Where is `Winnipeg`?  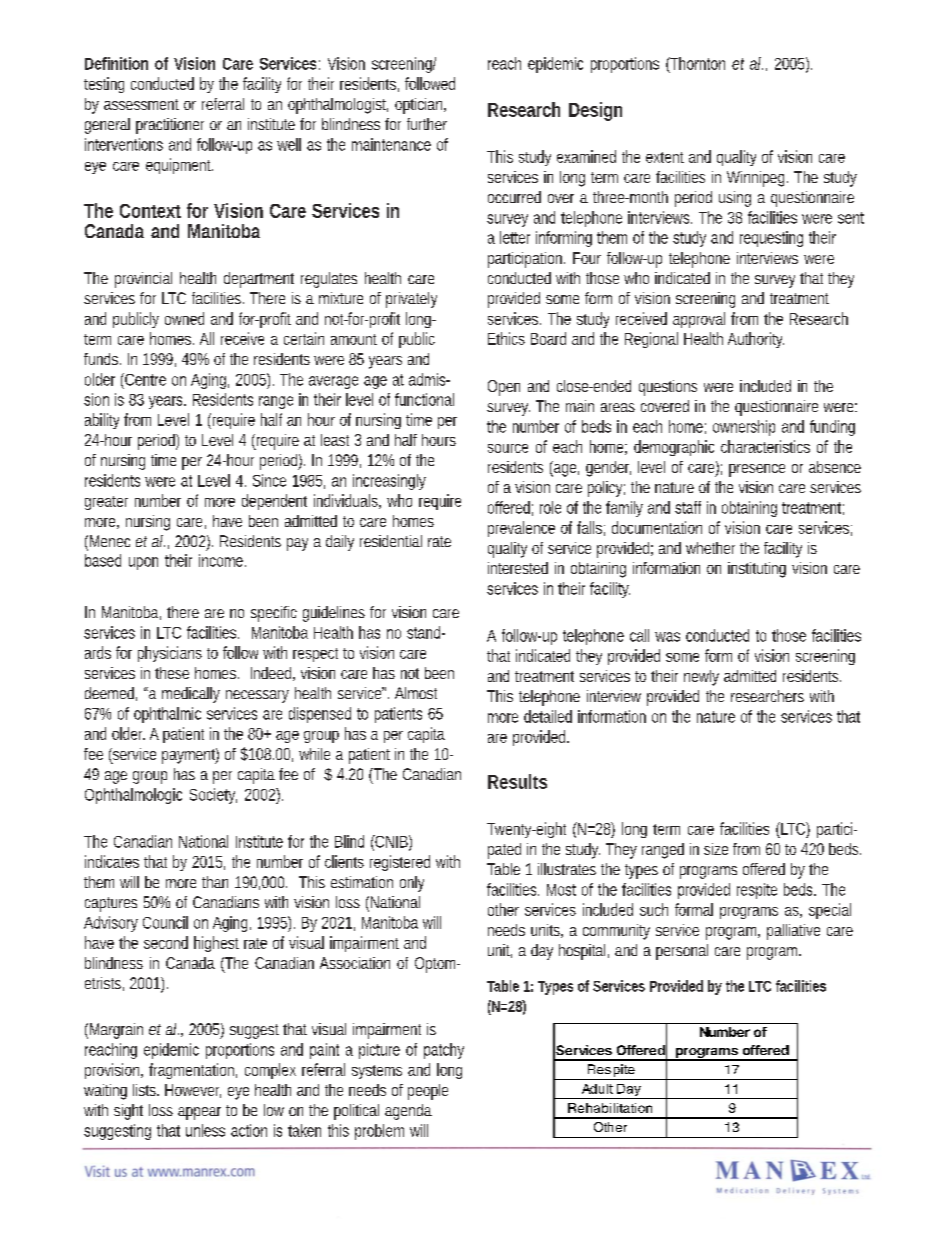
Winnipeg is located at coordinates (755, 179).
